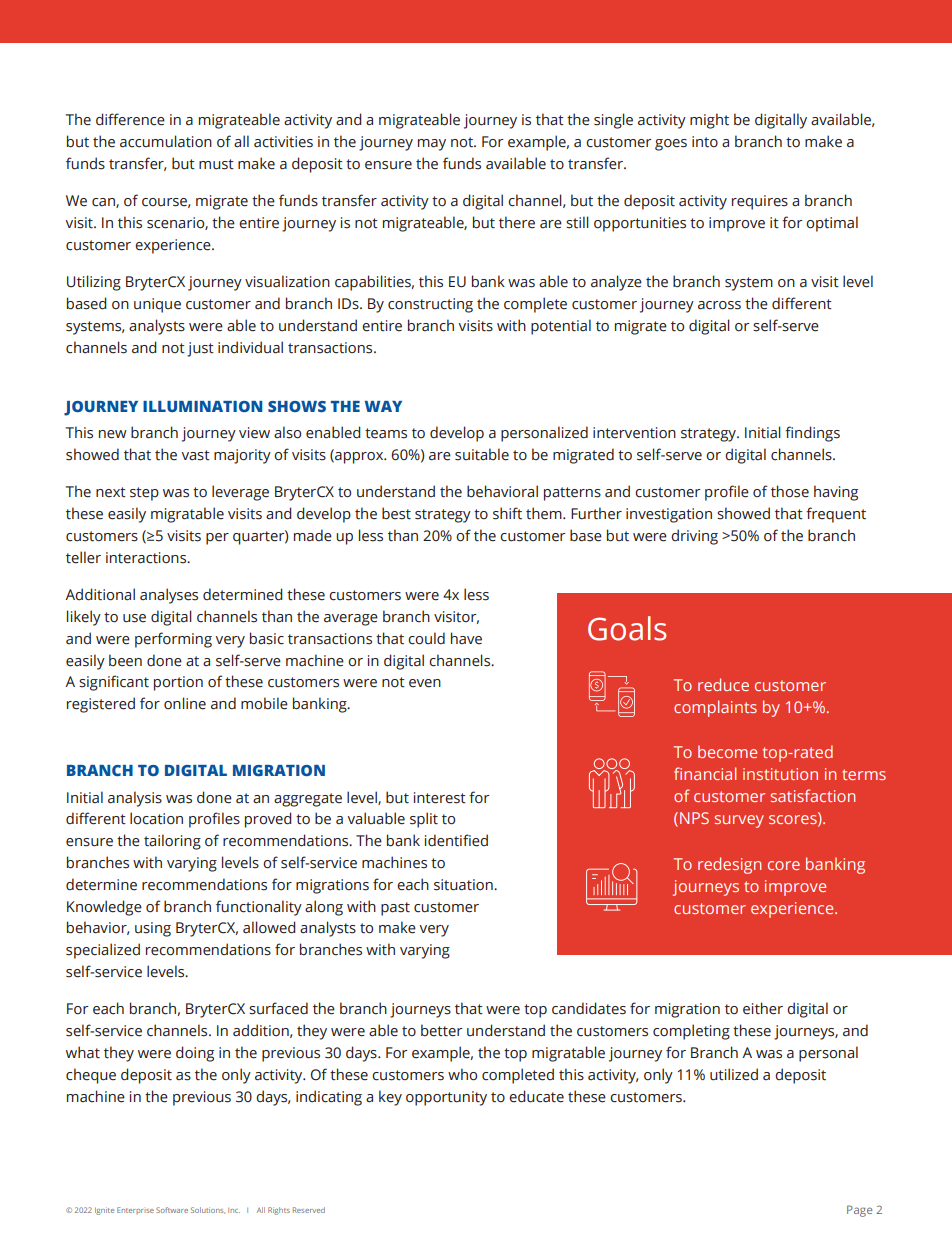 The height and width of the document is (1233, 952). I want to click on constructing, so click(430, 305).
